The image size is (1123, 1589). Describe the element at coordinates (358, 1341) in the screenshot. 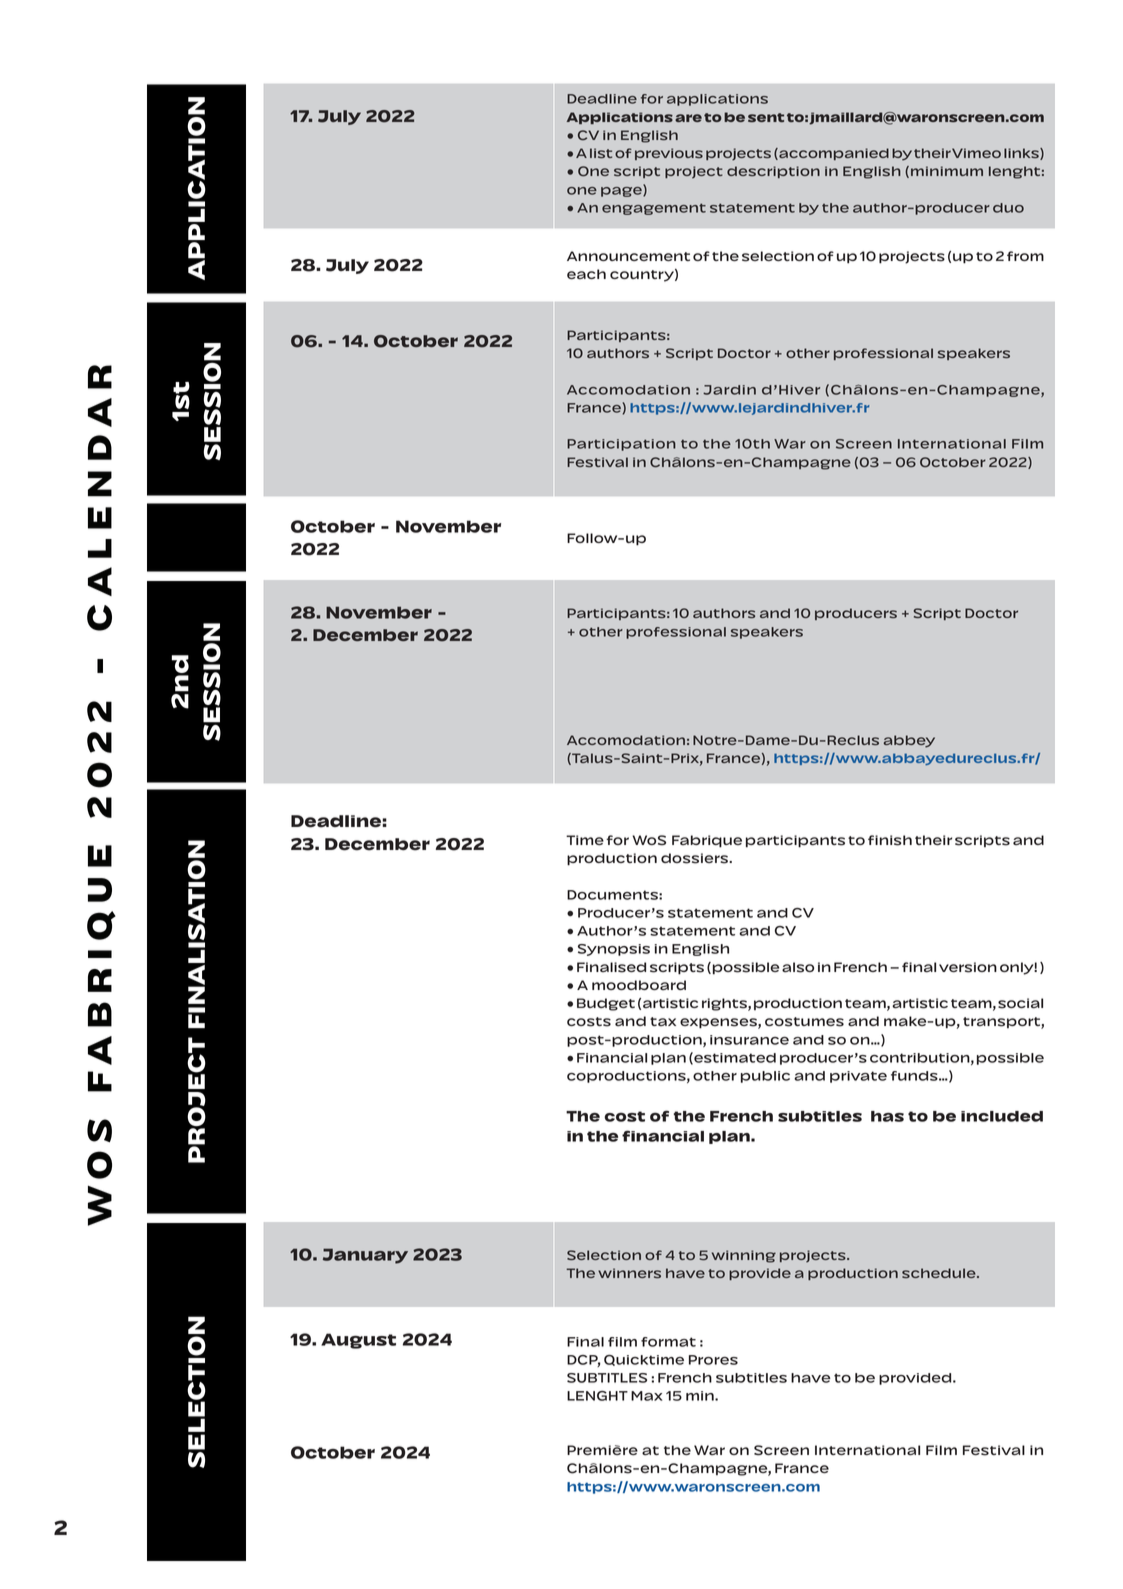

I see `August` at that location.
